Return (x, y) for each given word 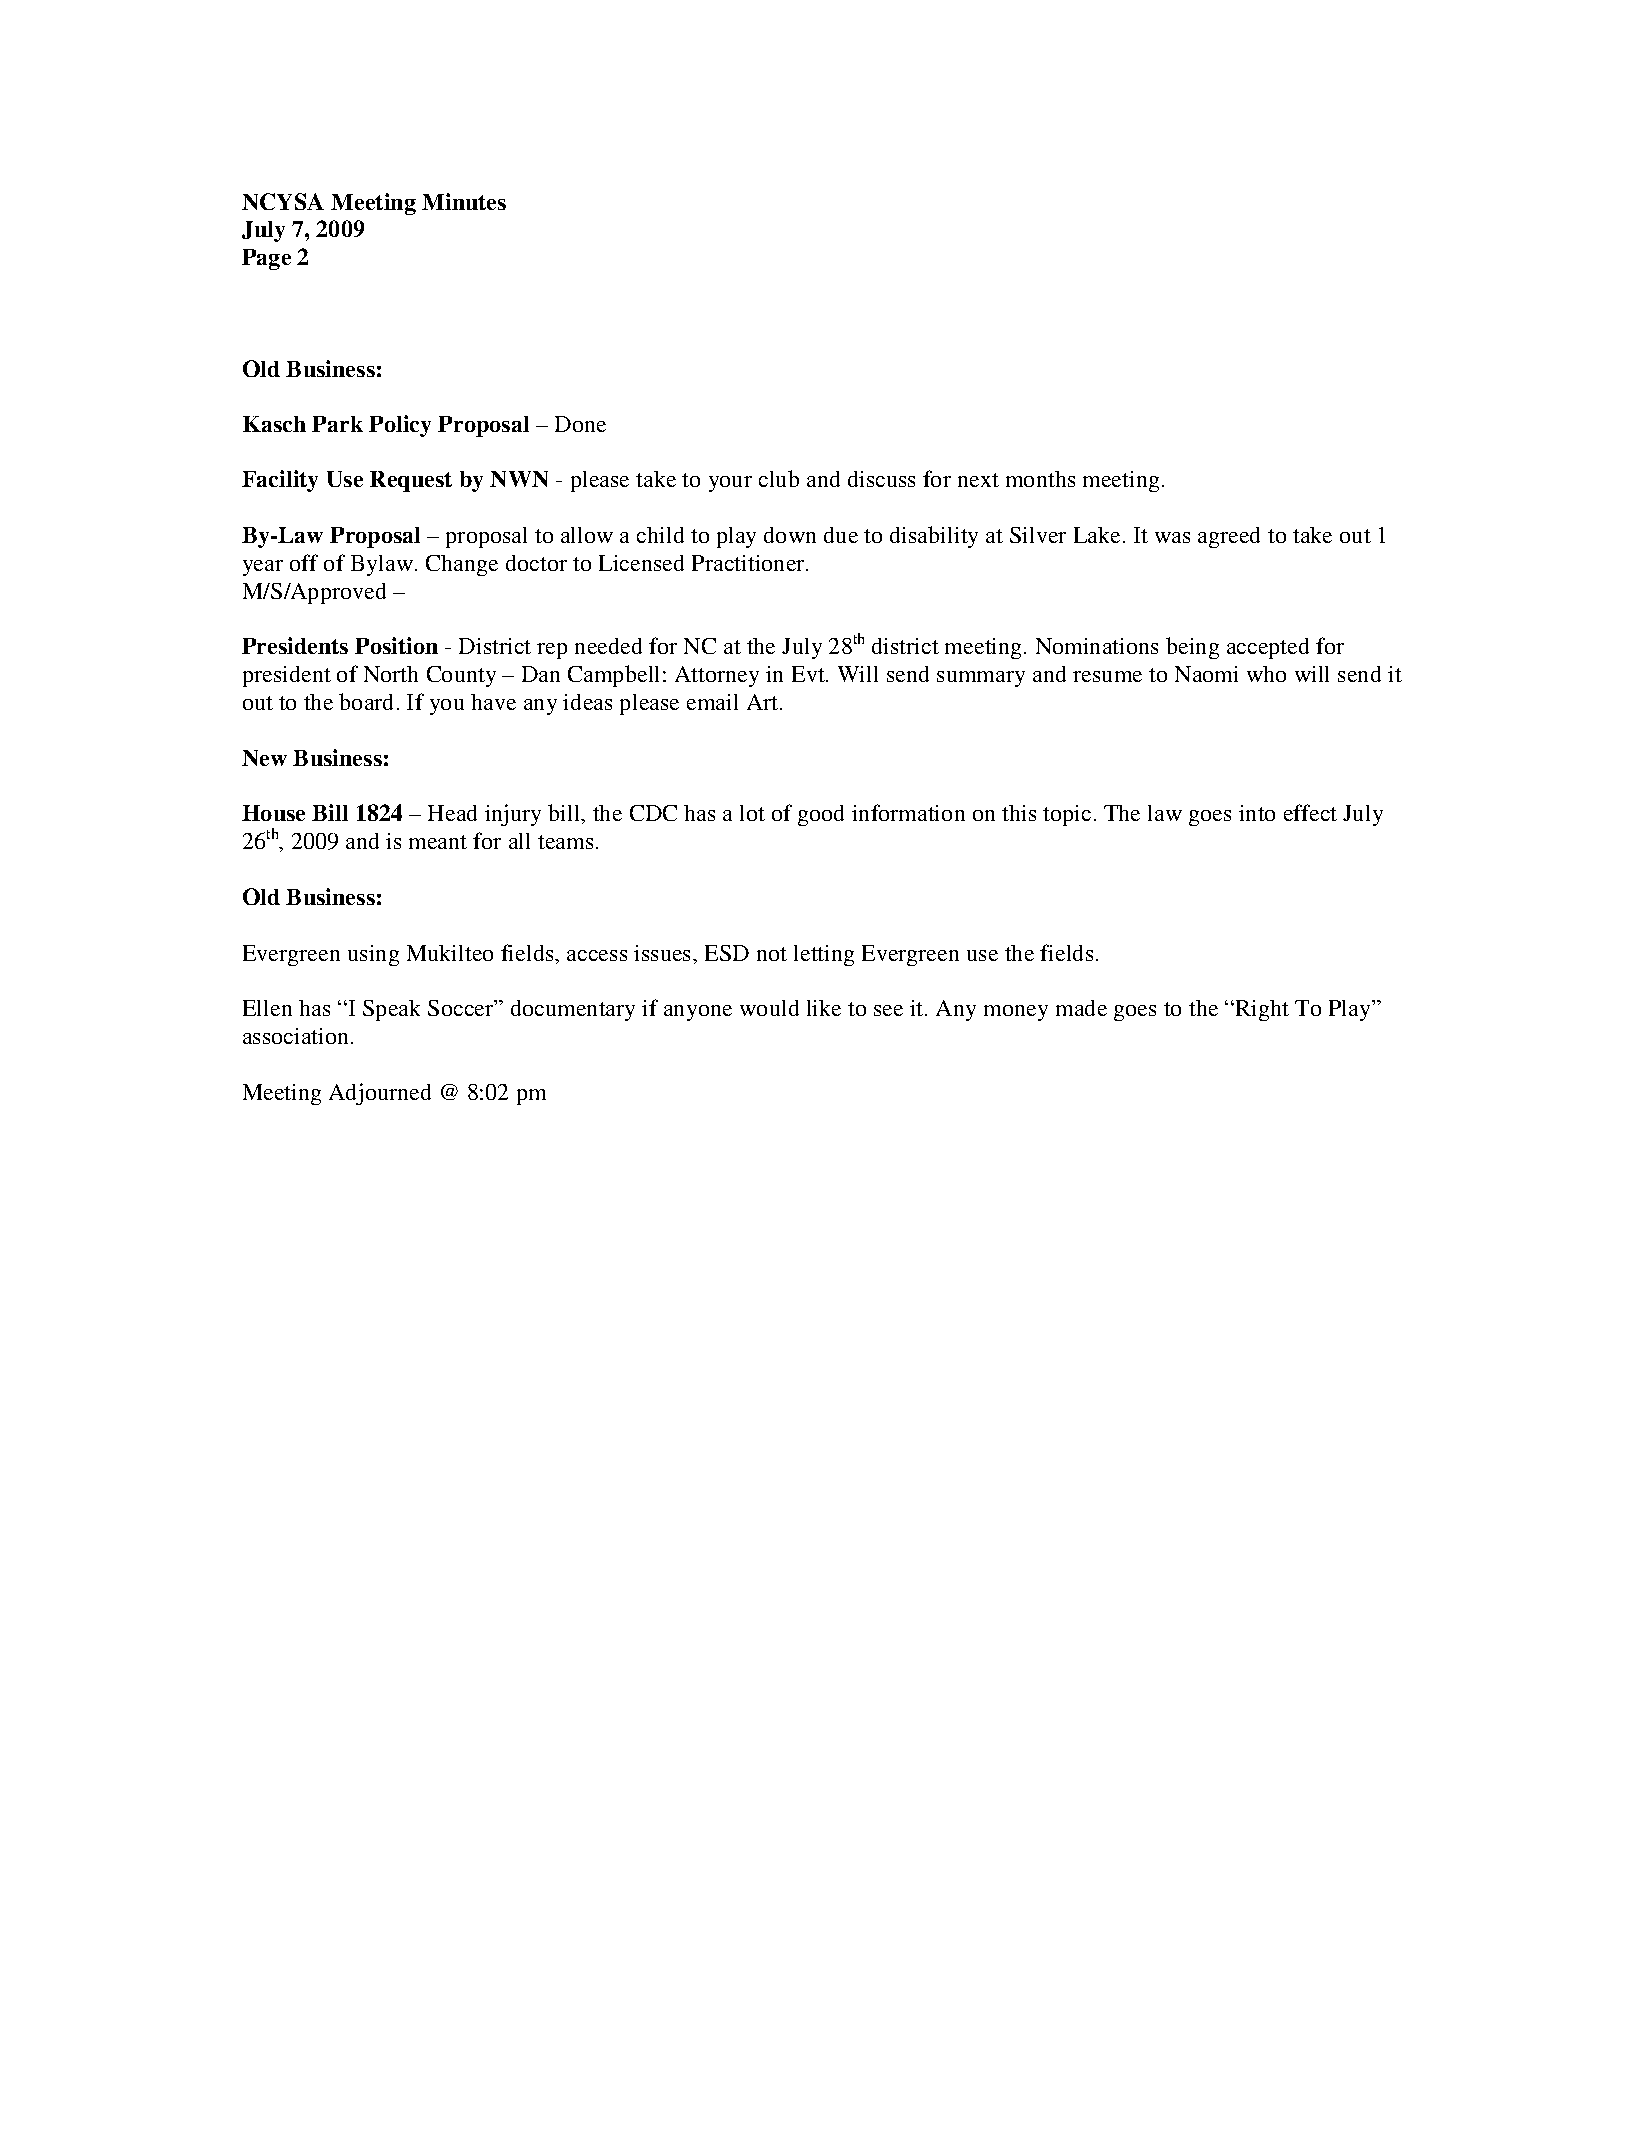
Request (411, 481)
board (366, 701)
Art (764, 702)
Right (1261, 1010)
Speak (391, 1010)
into (1257, 813)
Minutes (464, 201)
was (1172, 537)
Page (266, 259)
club (779, 478)
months (1040, 479)
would (769, 1008)
